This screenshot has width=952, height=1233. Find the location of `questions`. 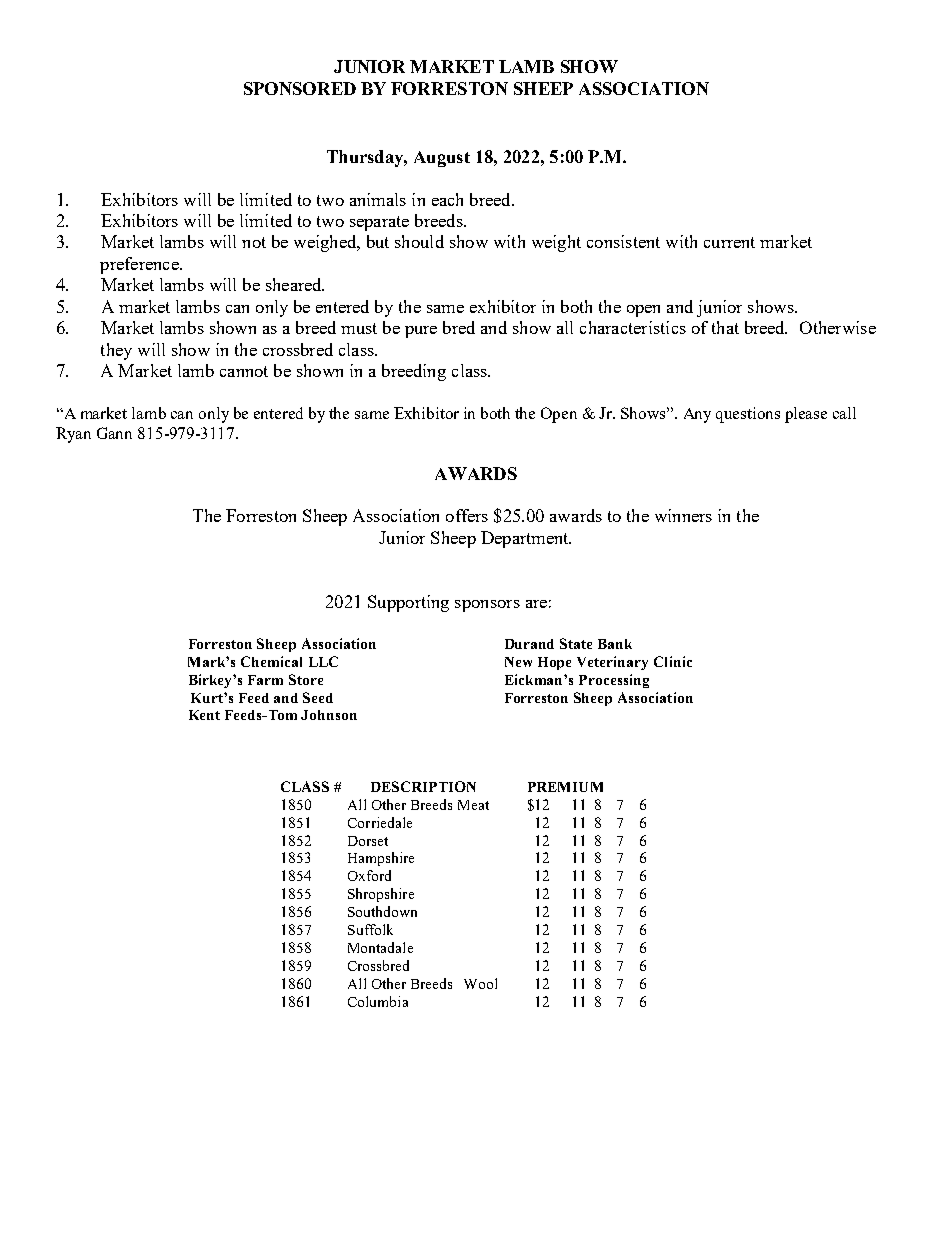

questions is located at coordinates (748, 415).
